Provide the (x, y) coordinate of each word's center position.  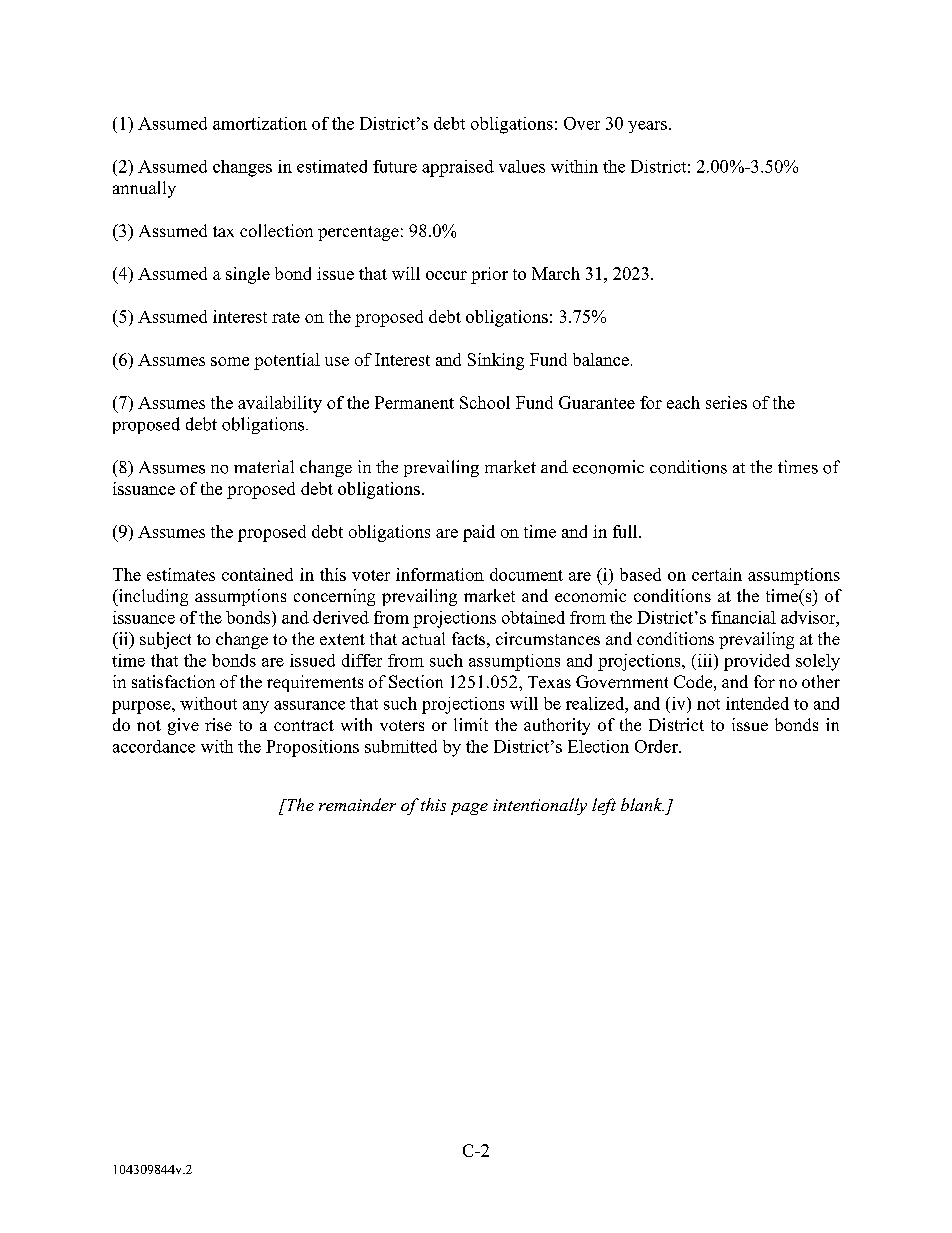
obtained (533, 617)
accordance (154, 746)
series (726, 402)
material (264, 466)
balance (601, 359)
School (485, 402)
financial (743, 617)
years (647, 127)
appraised (458, 168)
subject (165, 640)
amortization (260, 123)
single (248, 275)
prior (489, 275)
